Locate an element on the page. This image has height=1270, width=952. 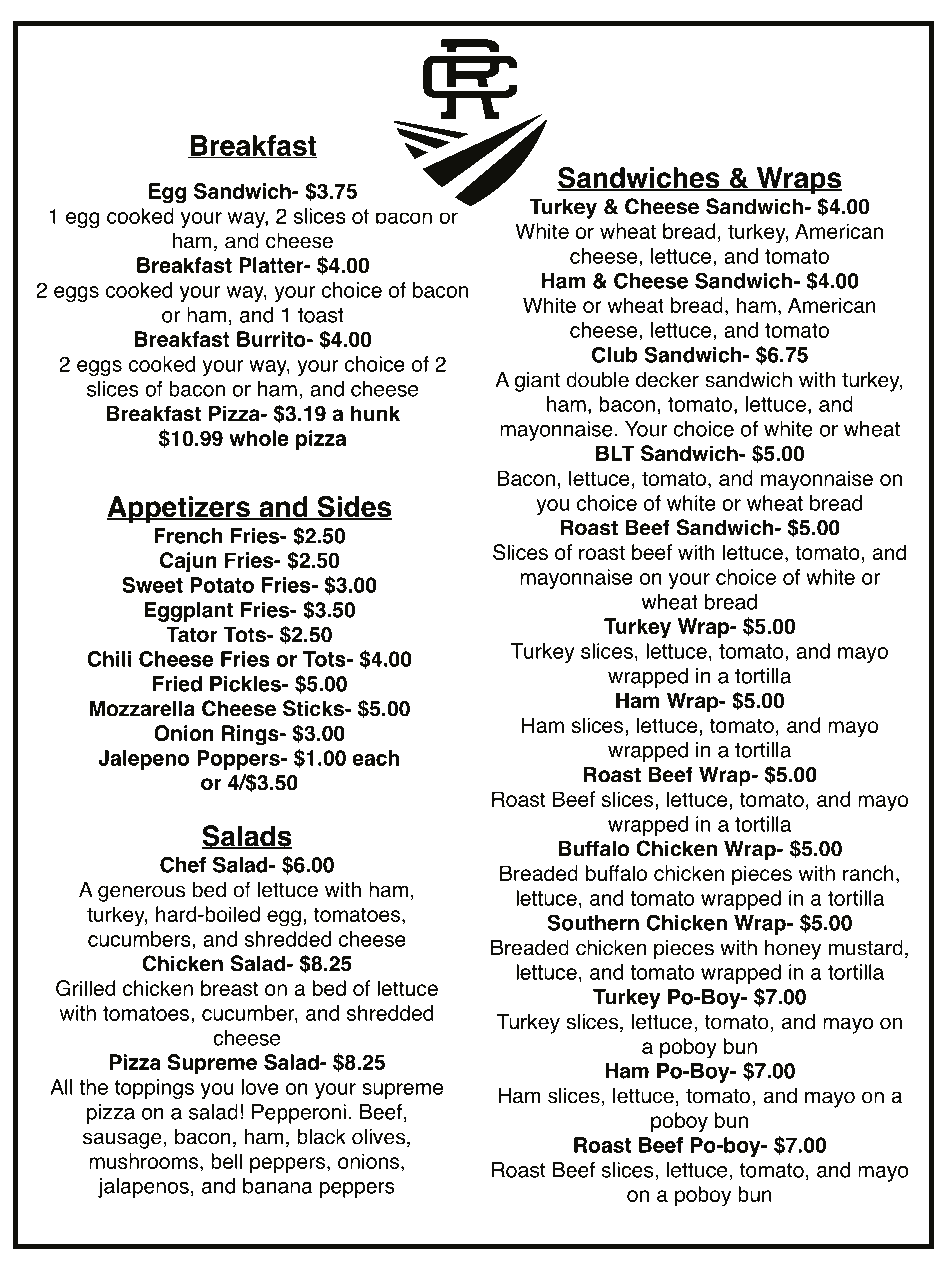
BLT is located at coordinates (615, 453).
